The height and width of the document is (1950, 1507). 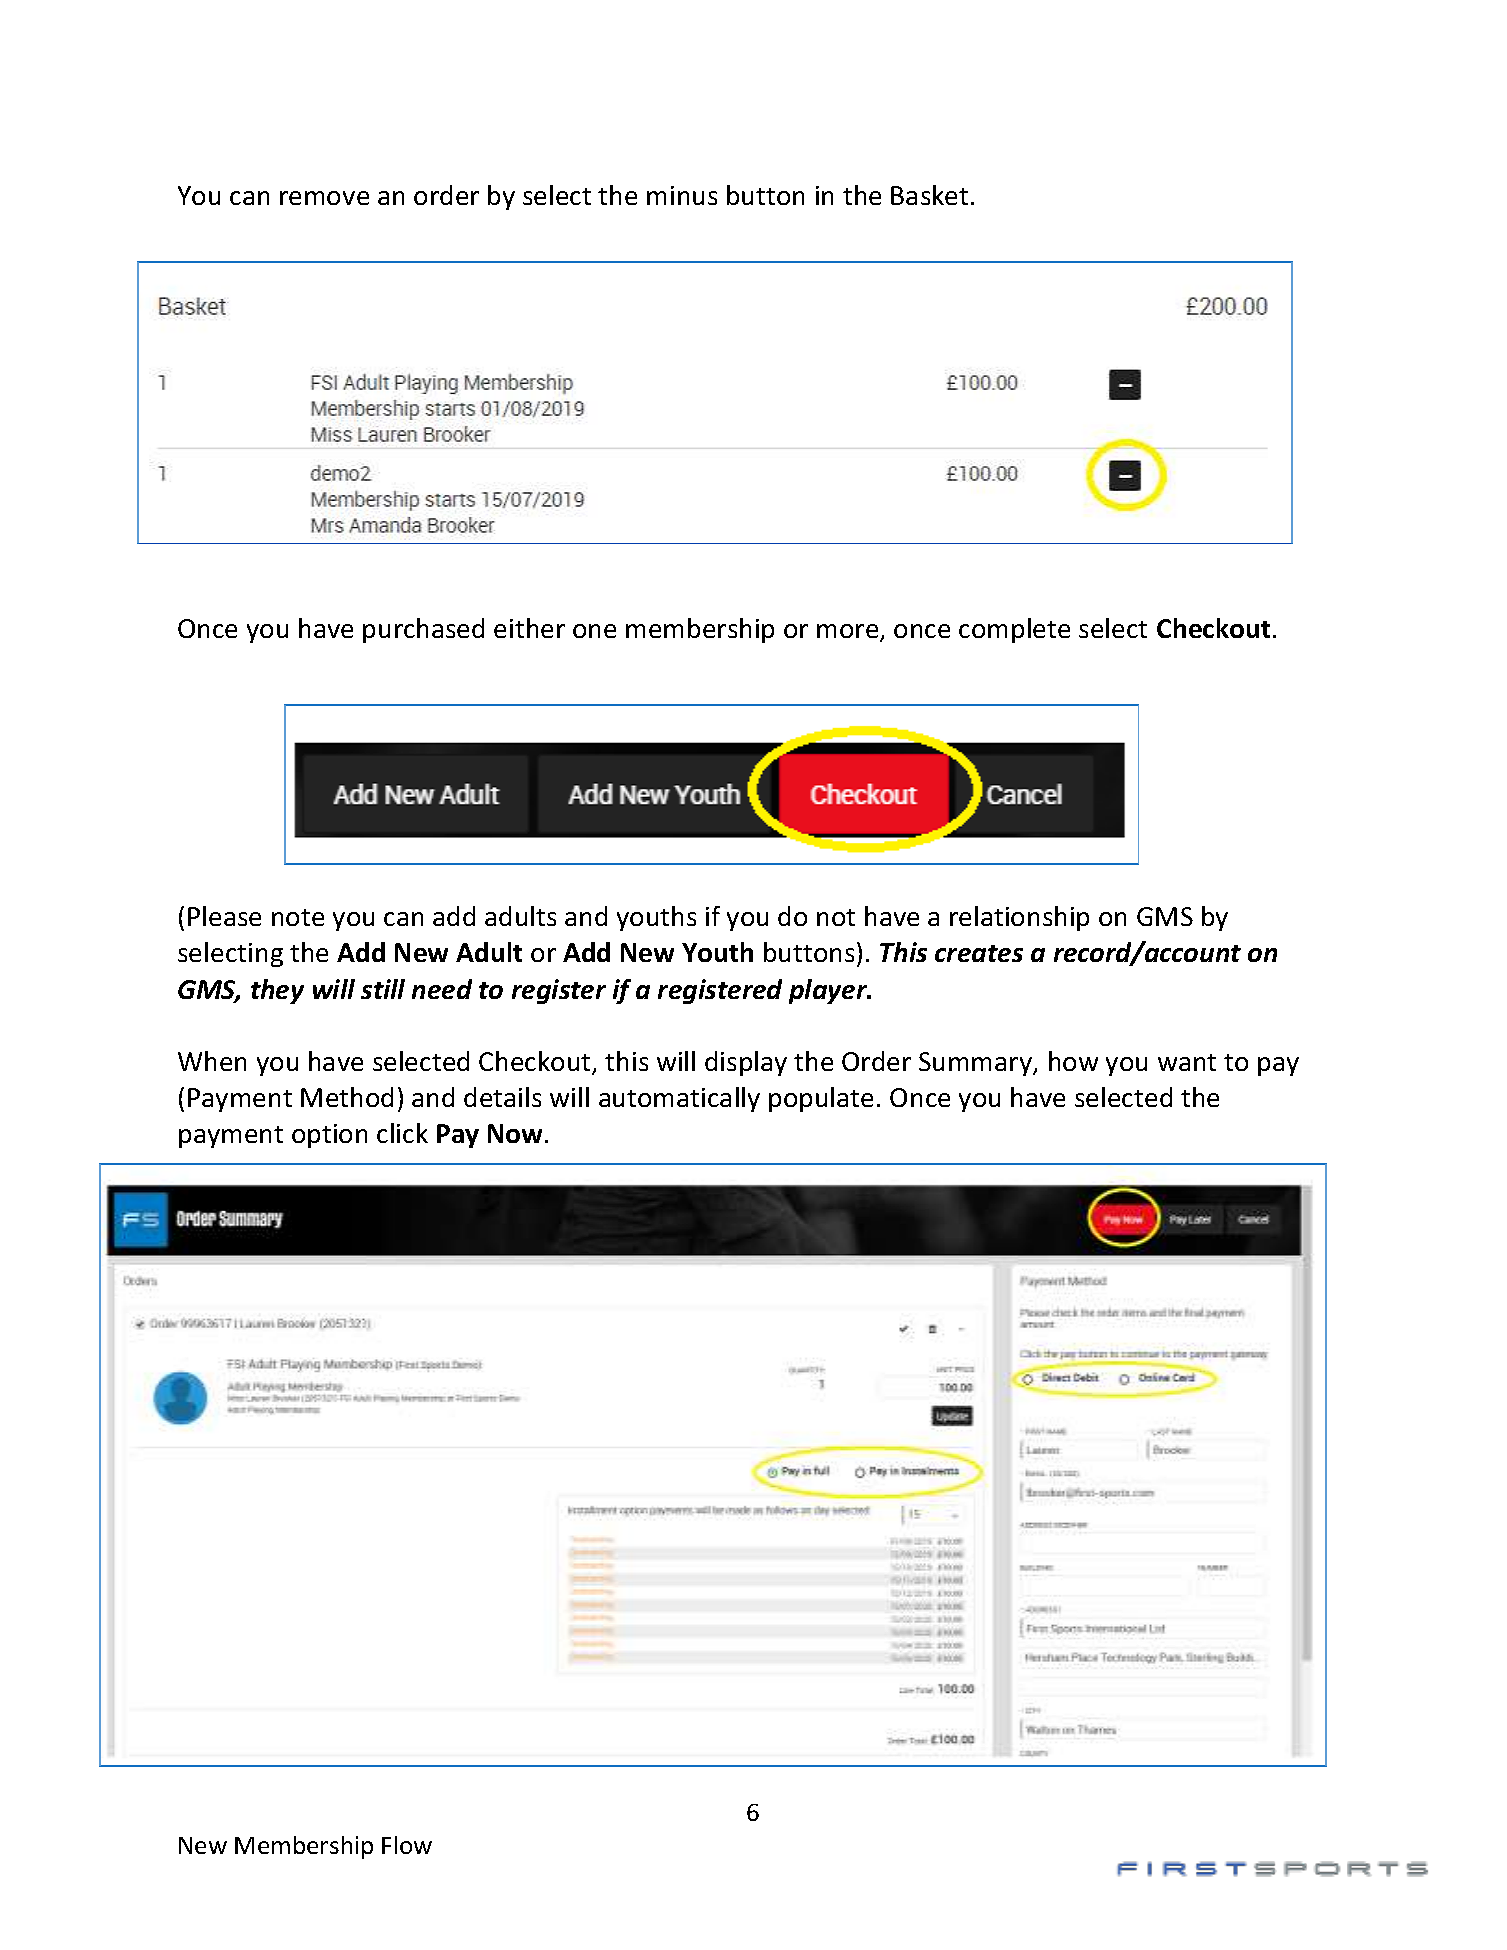 What do you see at coordinates (679, 1099) in the document?
I see `automatically` at bounding box center [679, 1099].
